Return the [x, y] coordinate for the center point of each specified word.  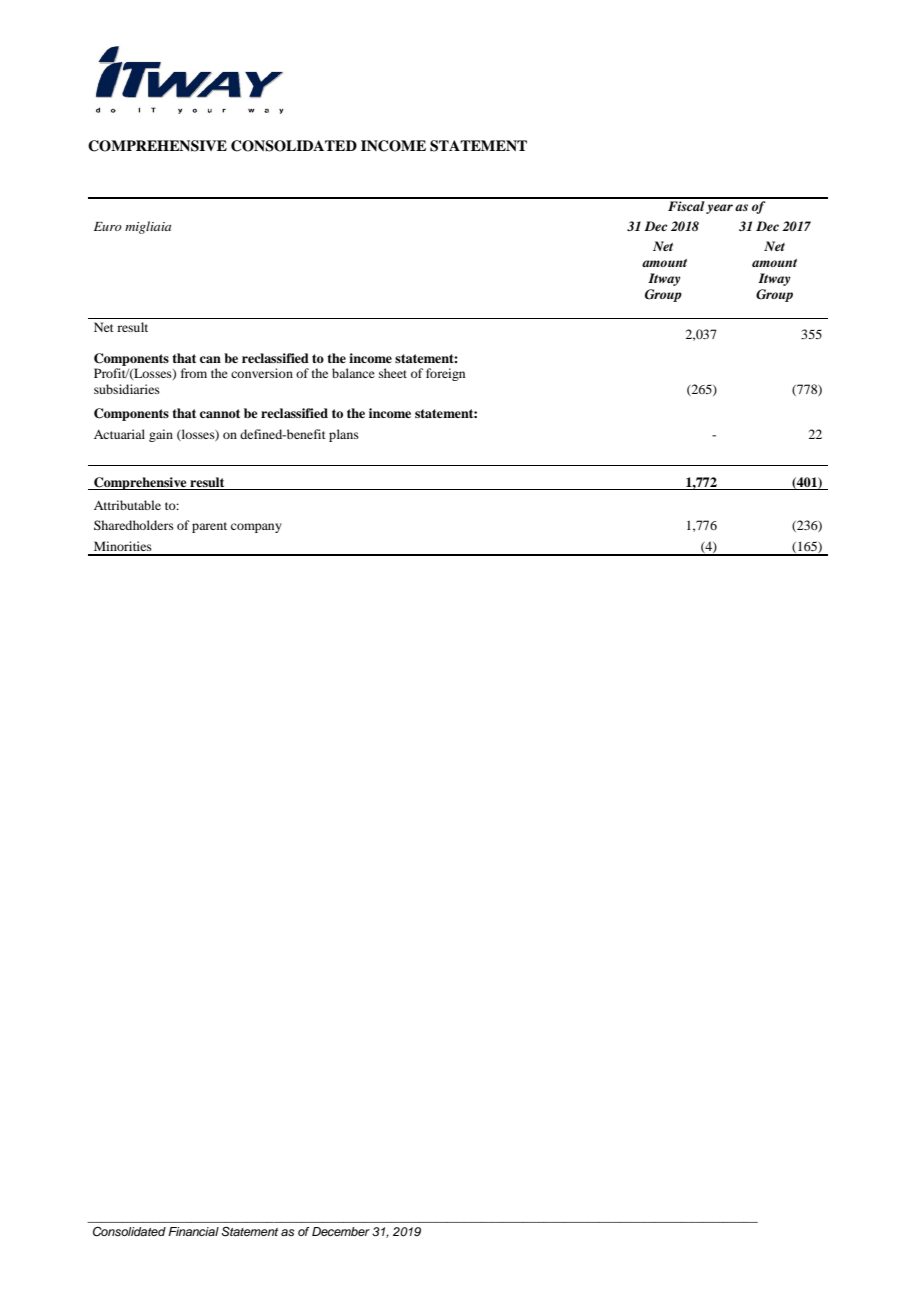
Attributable [127, 505]
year [719, 209]
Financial [193, 1231]
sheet [393, 373]
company [256, 528]
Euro [108, 226]
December [341, 1231]
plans [344, 435]
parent [209, 527]
